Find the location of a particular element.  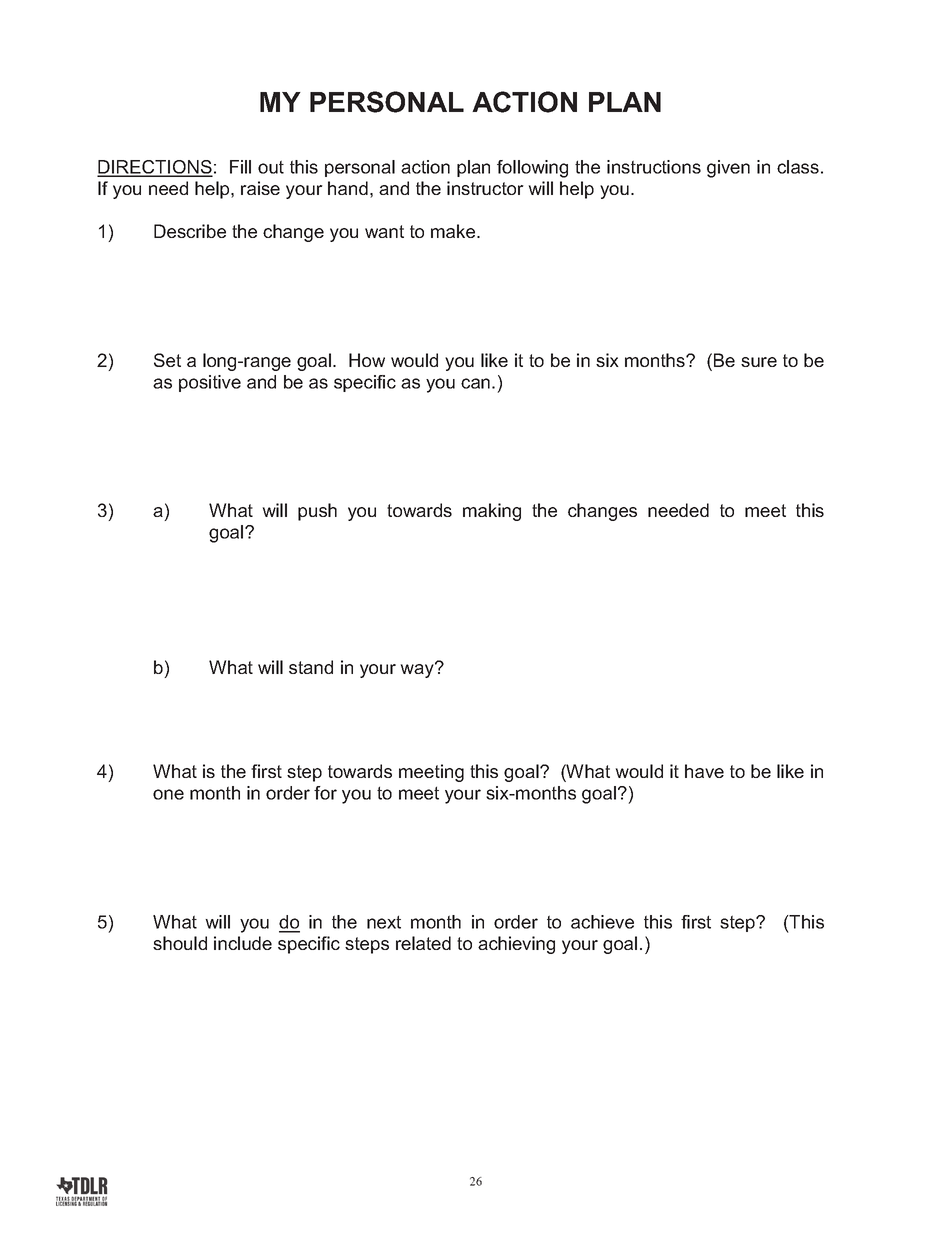

include is located at coordinates (243, 943).
